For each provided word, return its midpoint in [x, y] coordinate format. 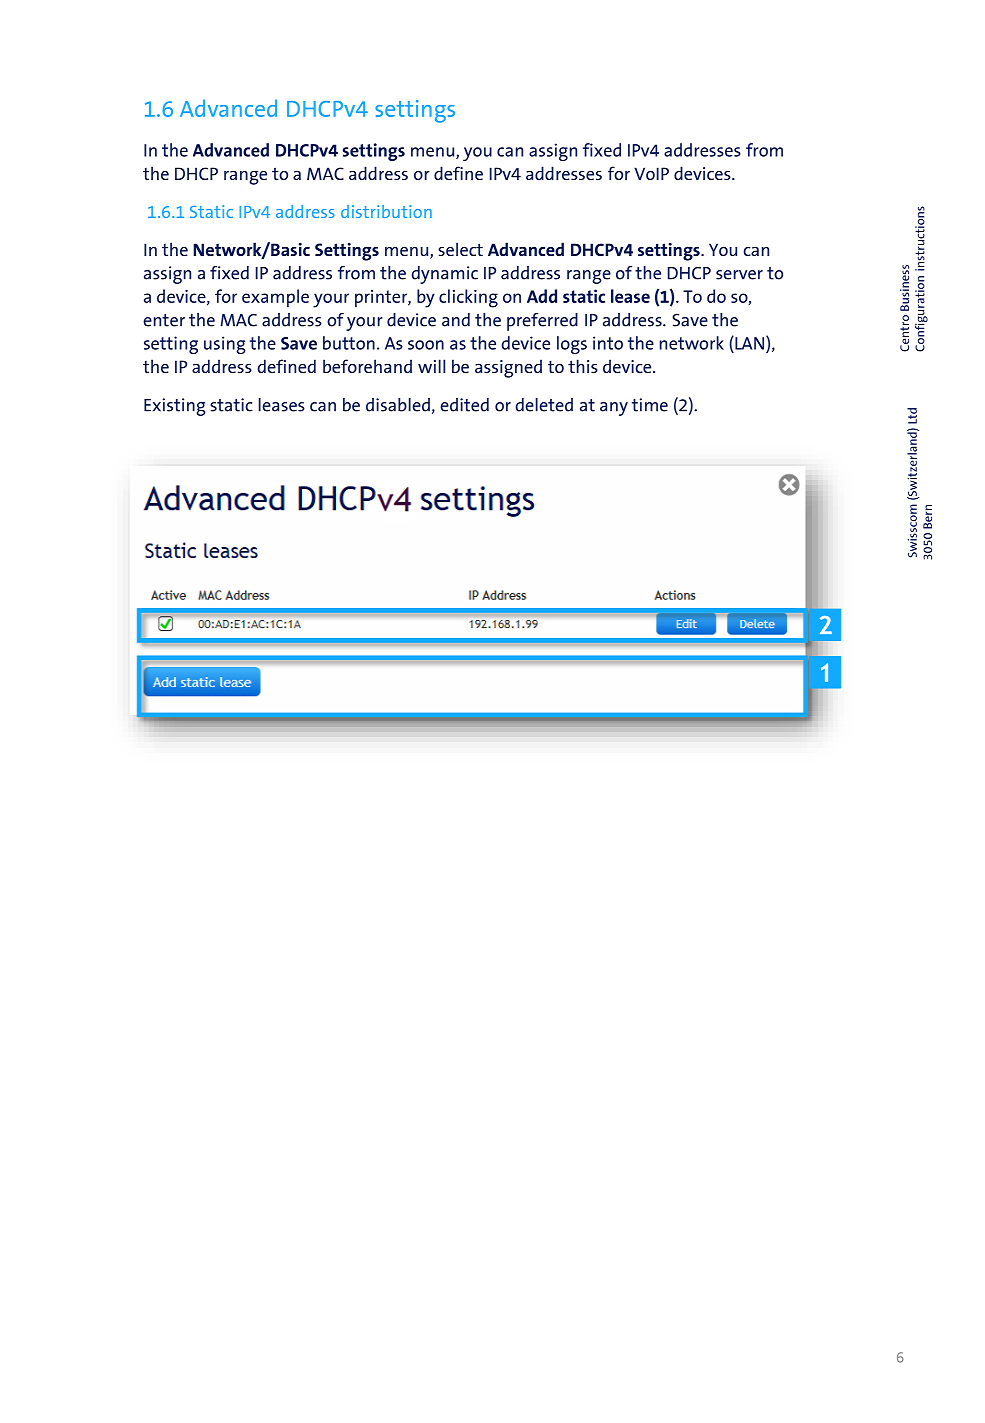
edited [464, 405]
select [460, 249]
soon [426, 345]
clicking [468, 298]
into [608, 343]
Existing [175, 407]
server [739, 275]
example [275, 298]
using [225, 345]
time [650, 405]
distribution [386, 211]
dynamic [445, 275]
